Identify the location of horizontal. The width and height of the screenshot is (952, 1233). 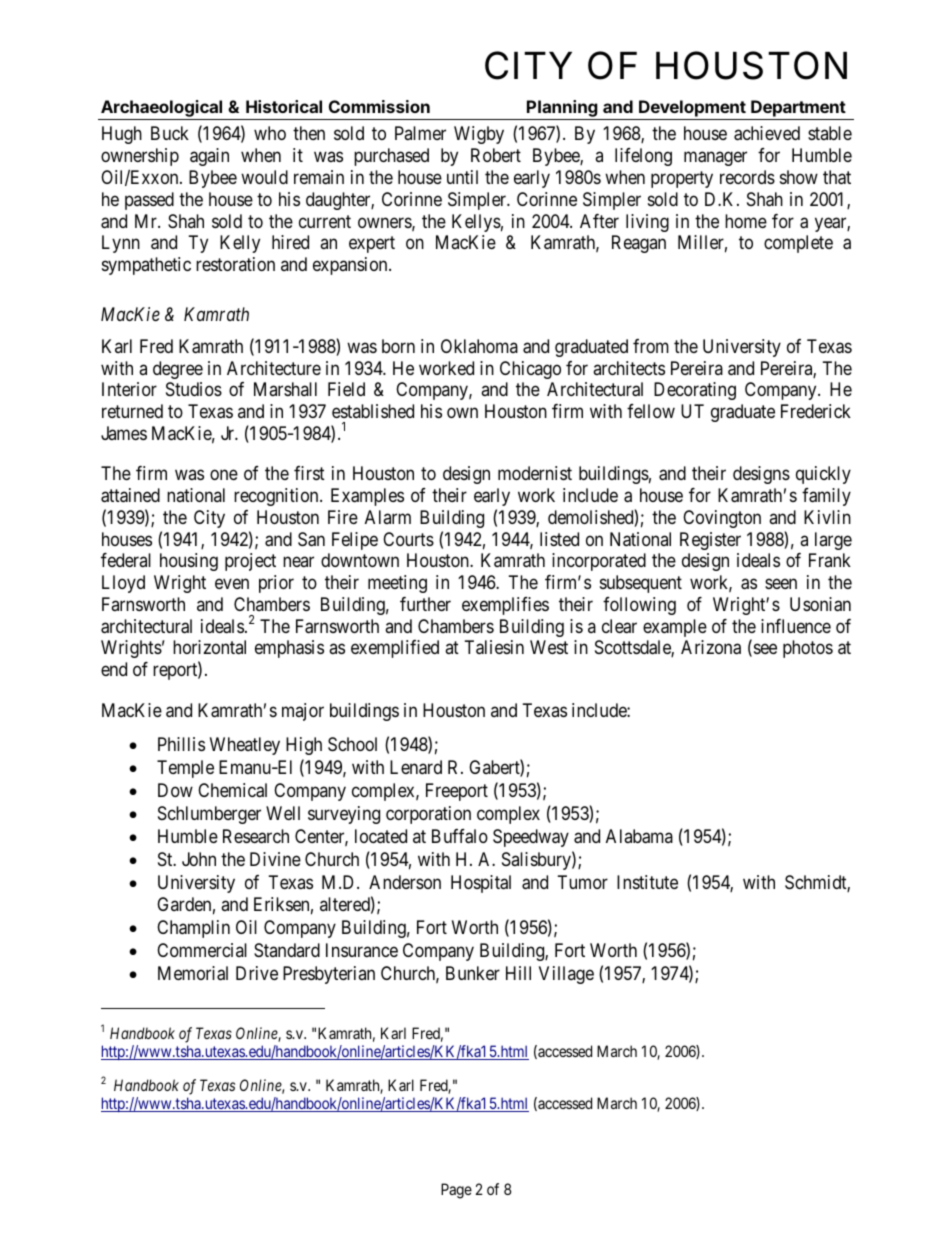
(209, 647).
